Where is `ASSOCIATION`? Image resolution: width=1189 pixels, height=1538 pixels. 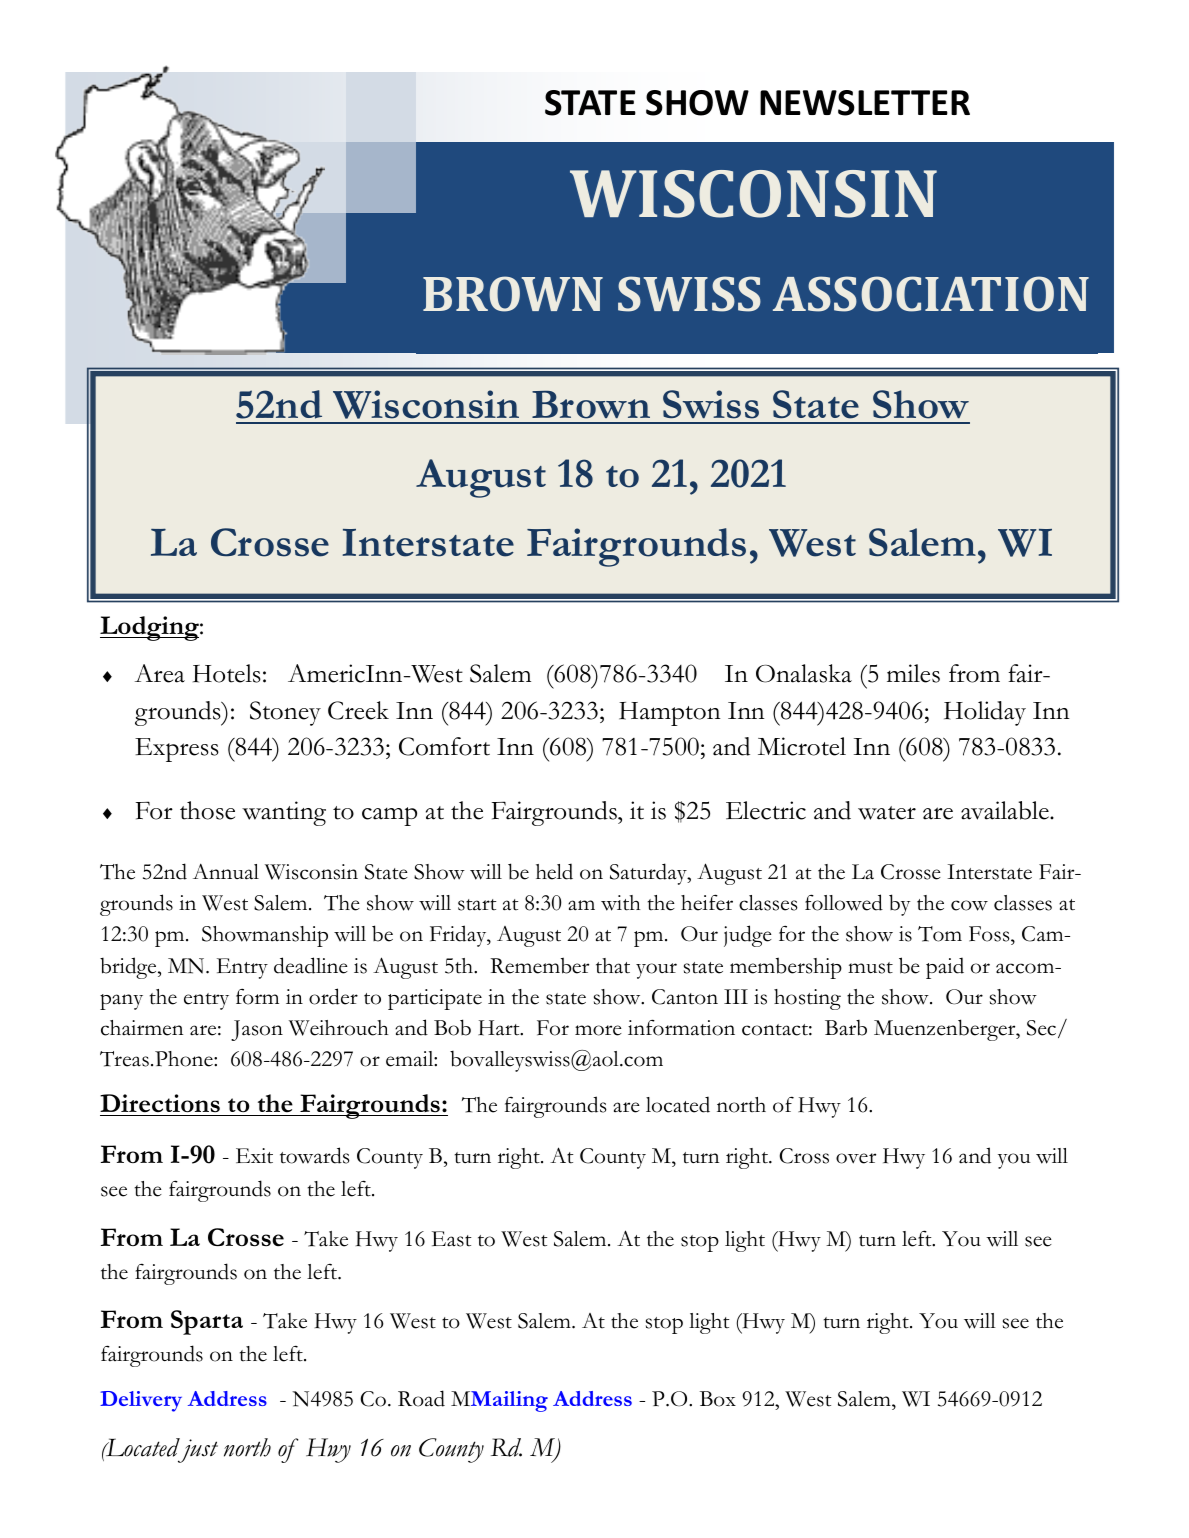
ASSOCIATION is located at coordinates (931, 294).
